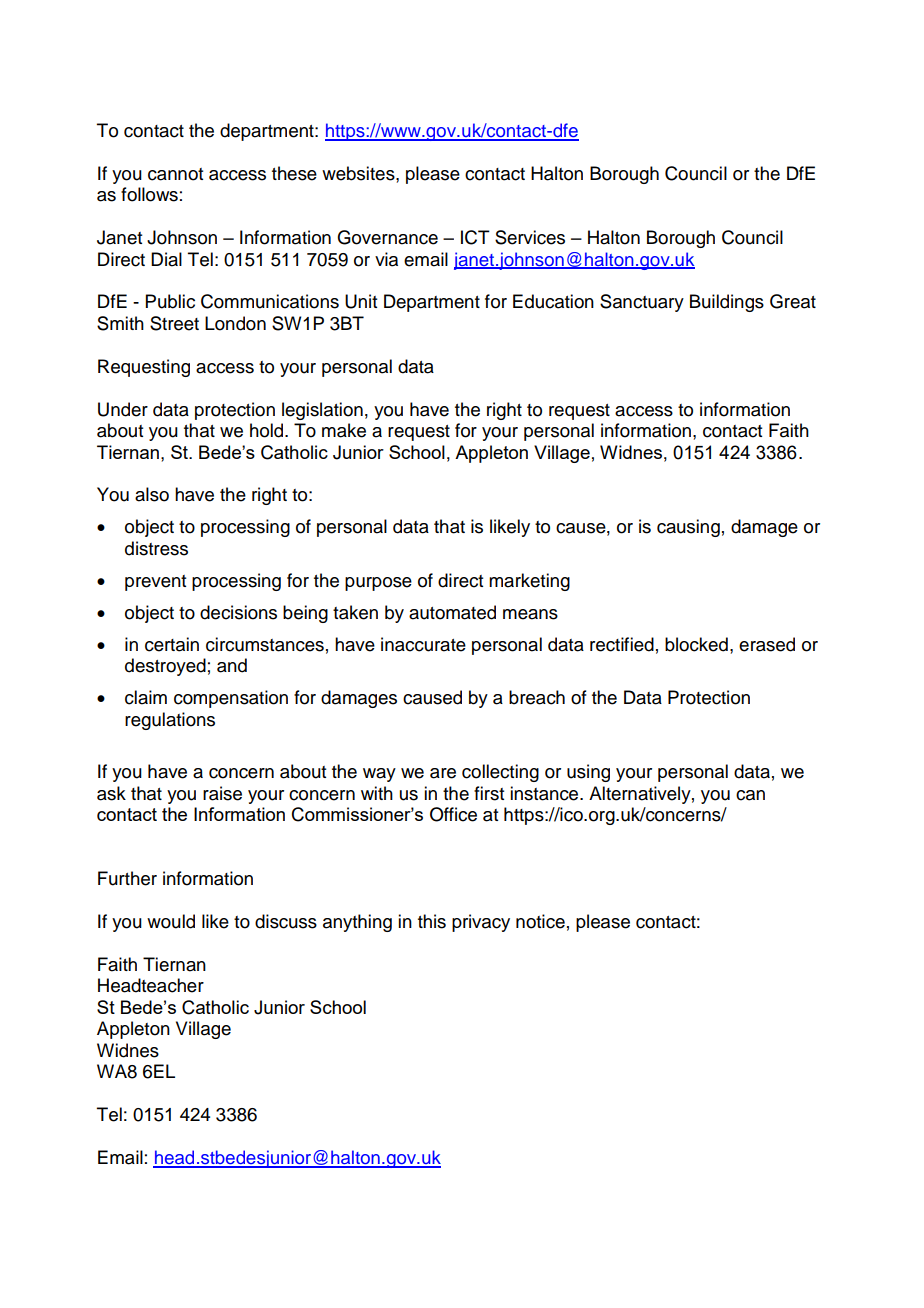 Image resolution: width=924 pixels, height=1308 pixels. What do you see at coordinates (767, 644) in the screenshot?
I see `erased` at bounding box center [767, 644].
